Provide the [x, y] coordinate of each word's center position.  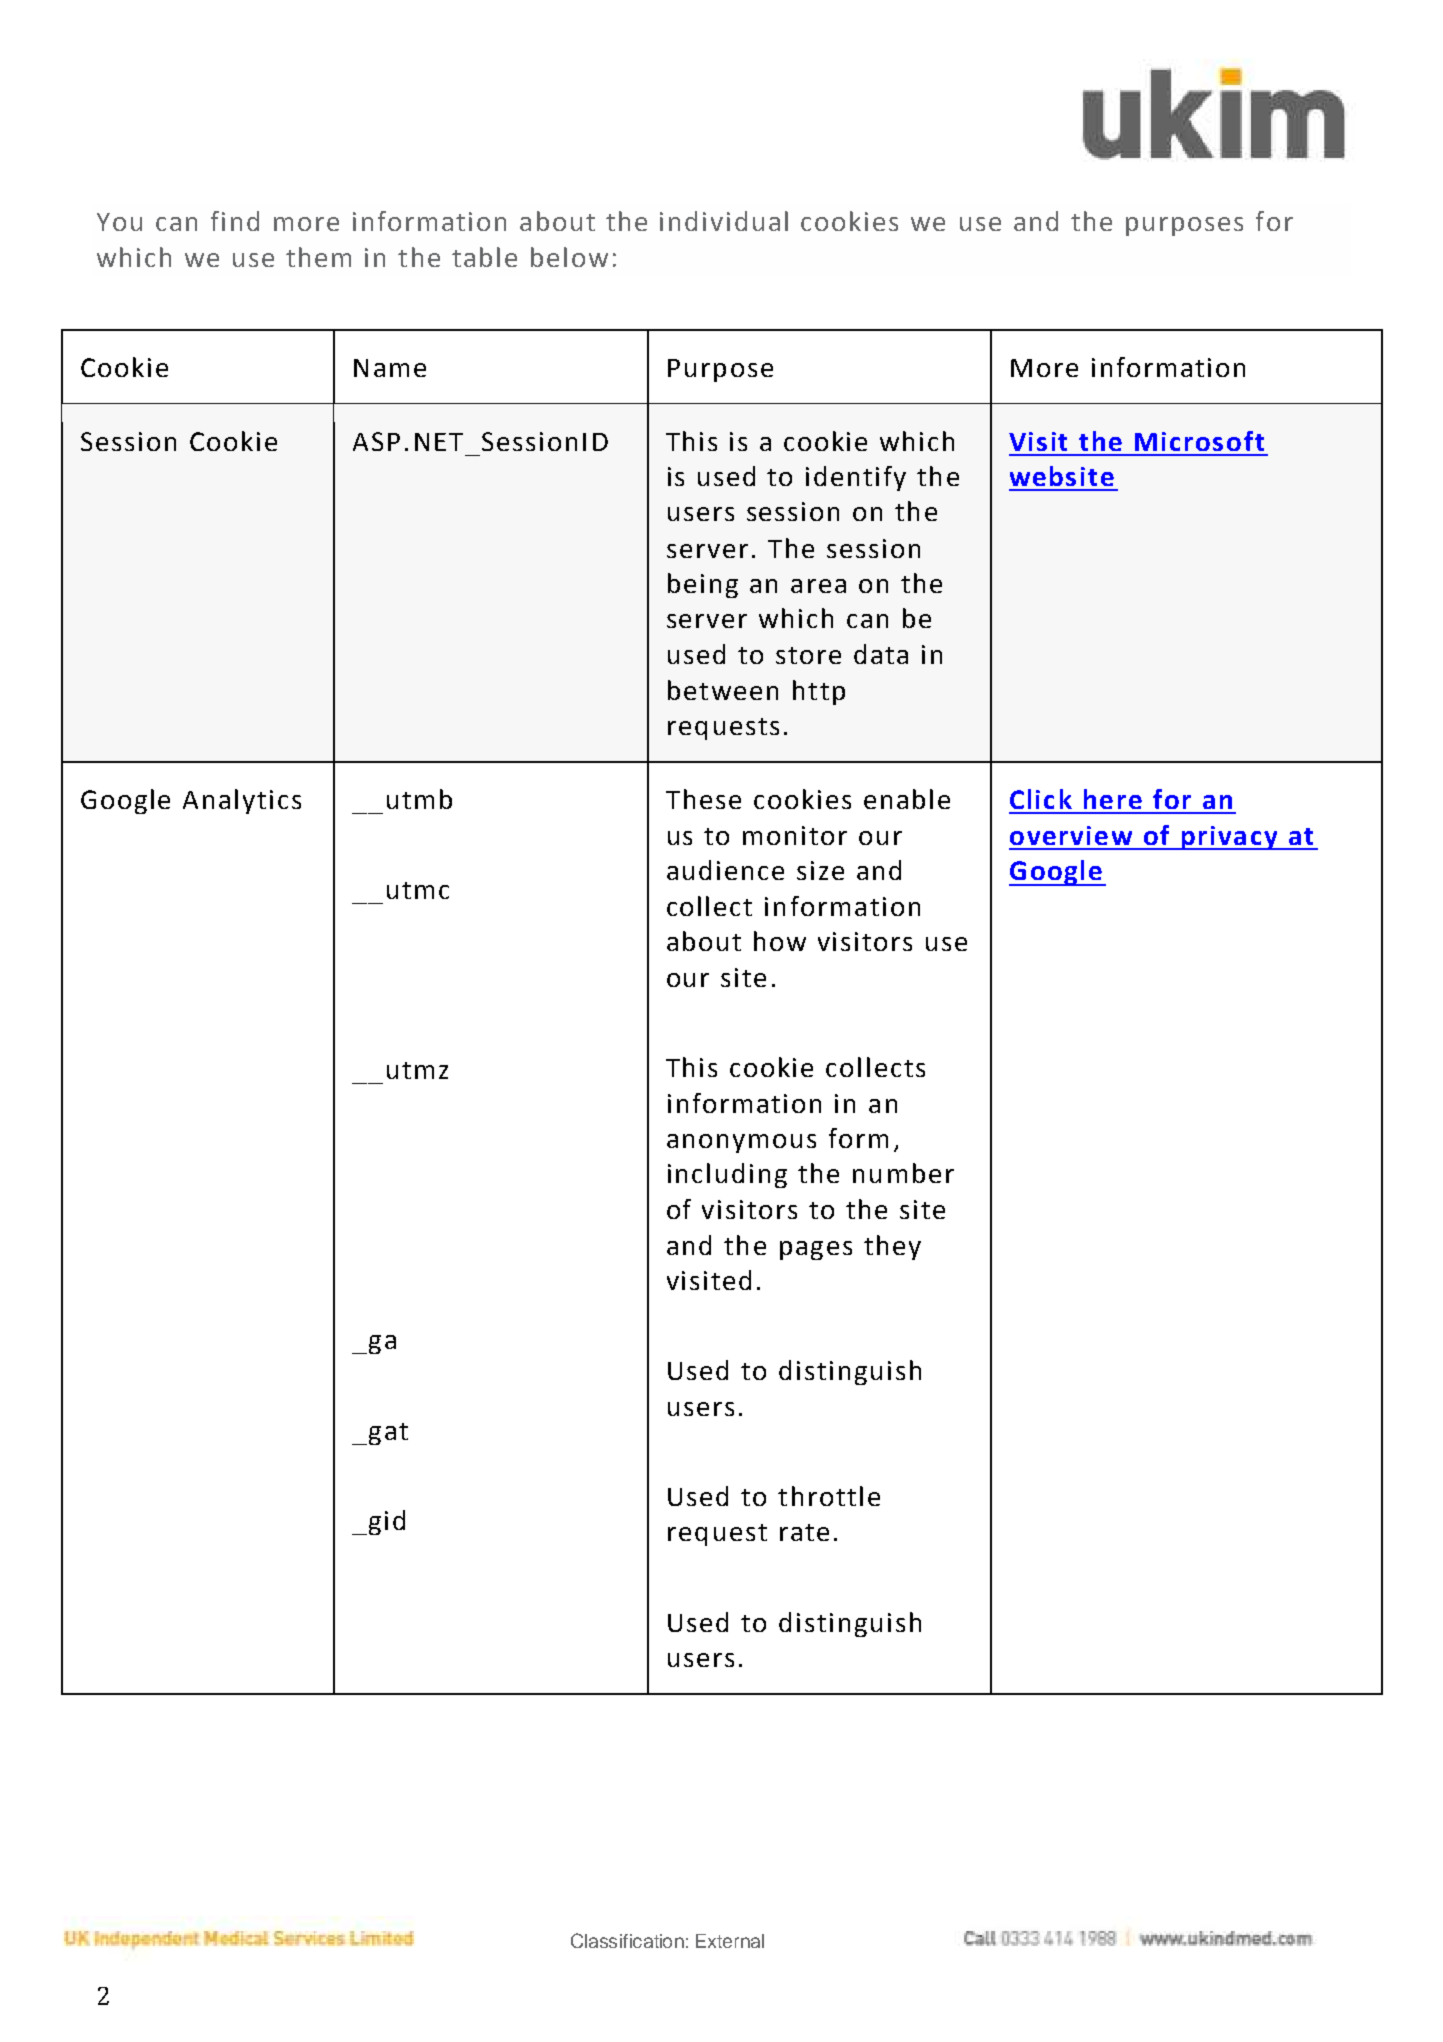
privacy [1229, 838]
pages [816, 1250]
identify [856, 478]
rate [804, 1532]
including [727, 1175]
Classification [627, 1940]
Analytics [242, 801]
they [892, 1247]
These [703, 799]
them [318, 257]
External [730, 1941]
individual [724, 221]
